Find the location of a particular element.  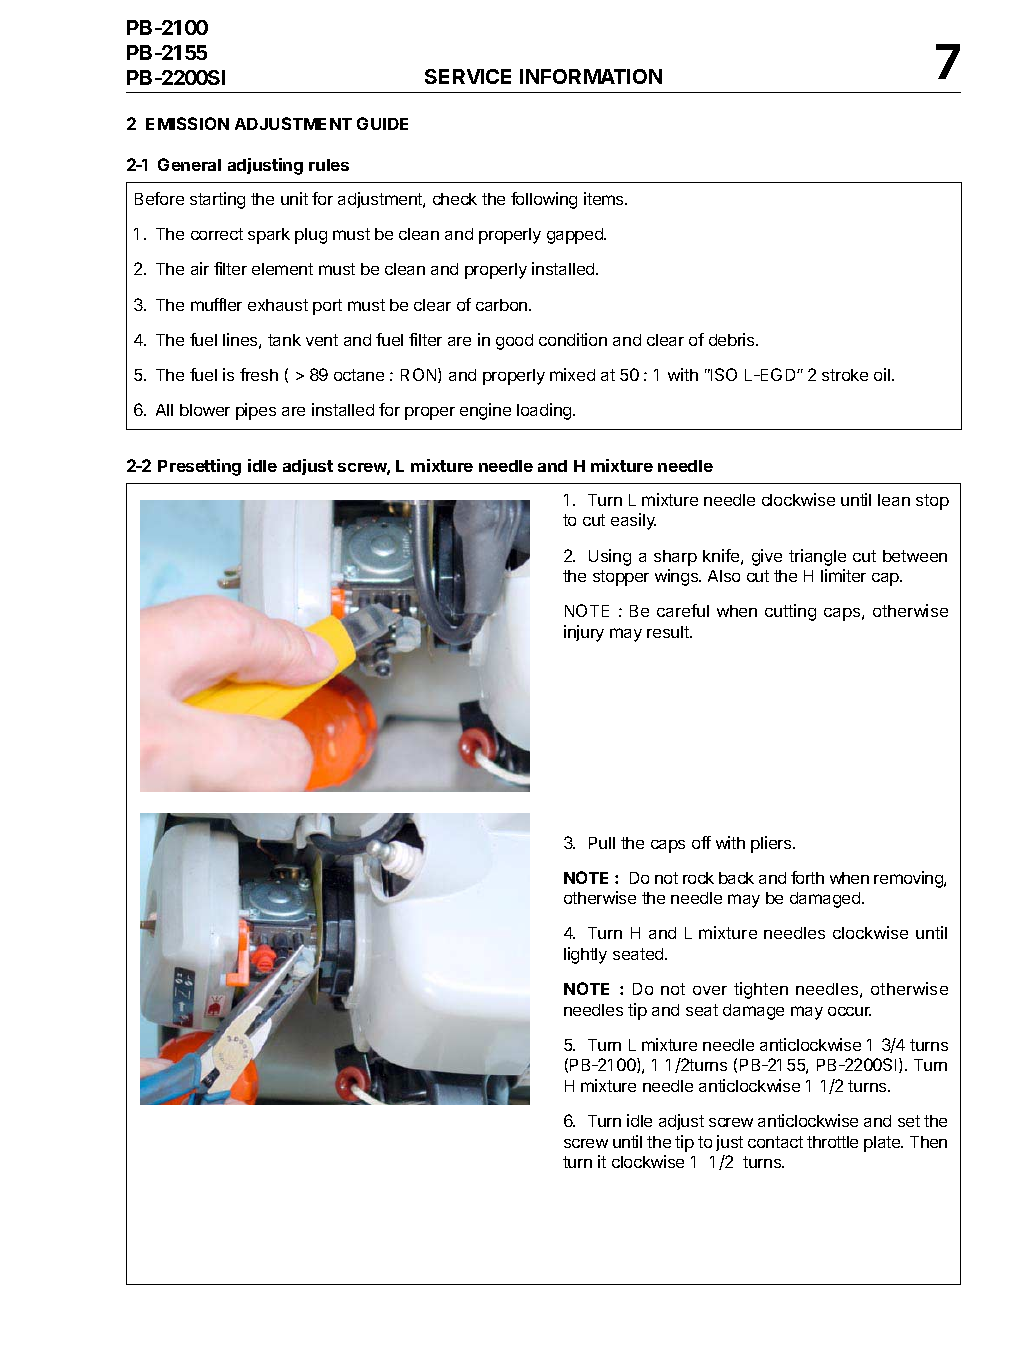

items is located at coordinates (605, 198).
